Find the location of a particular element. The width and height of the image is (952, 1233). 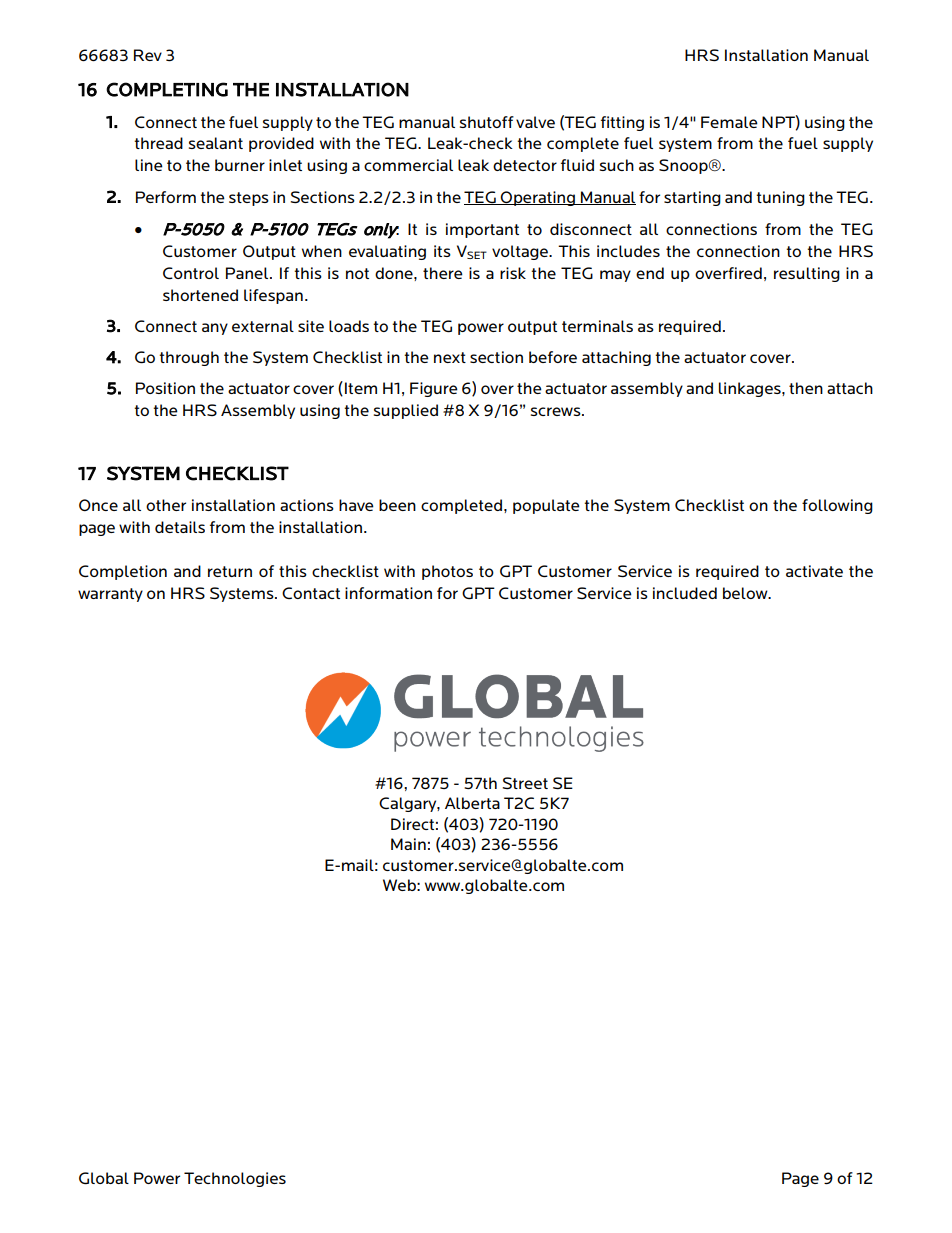

through is located at coordinates (189, 358).
